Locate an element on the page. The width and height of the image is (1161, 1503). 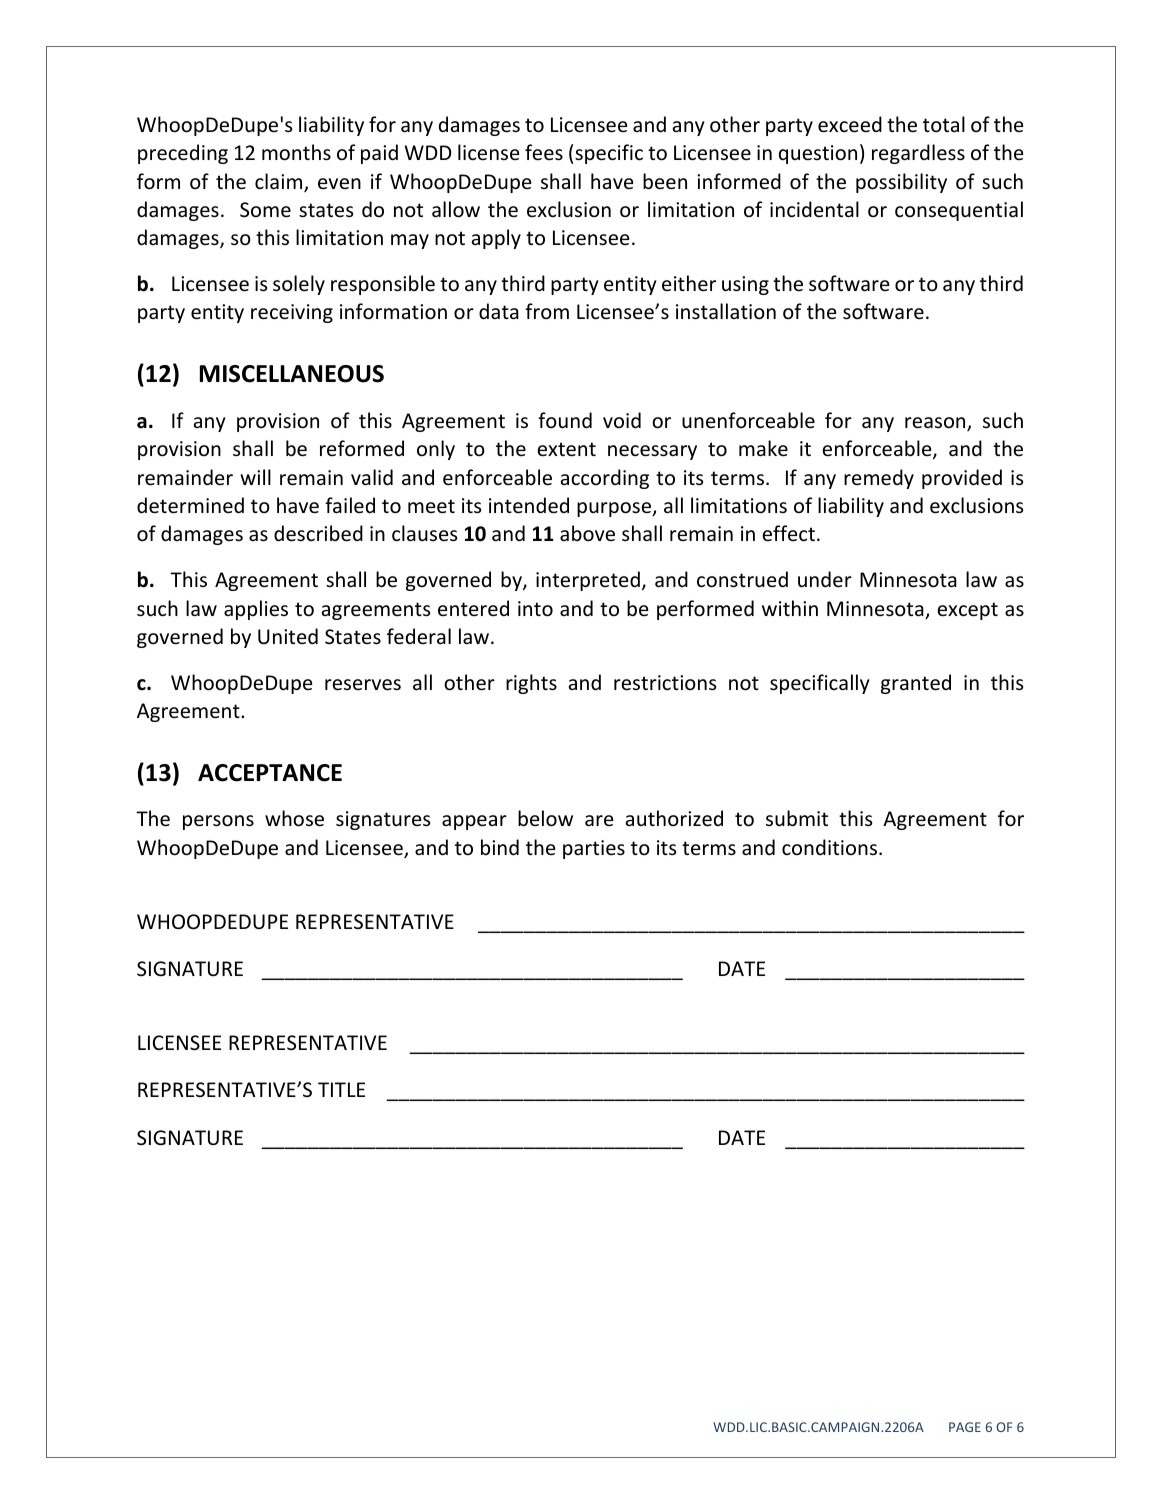
ACCEPTANCE is located at coordinates (270, 773).
